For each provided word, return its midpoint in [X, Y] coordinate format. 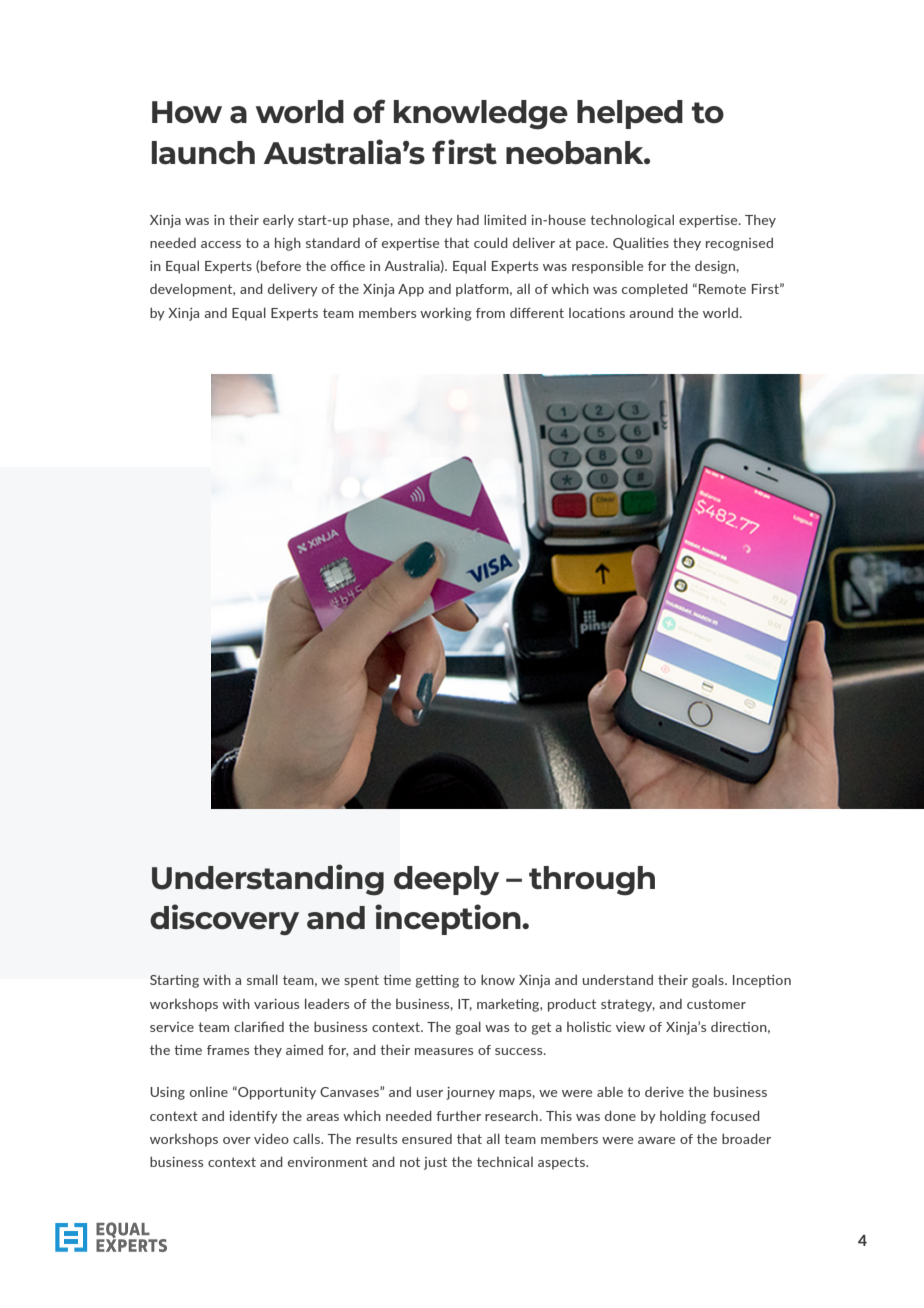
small [262, 979]
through [592, 881]
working [445, 314]
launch [203, 153]
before [281, 265]
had [468, 220]
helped [630, 114]
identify [253, 1117]
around [651, 313]
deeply [446, 881]
